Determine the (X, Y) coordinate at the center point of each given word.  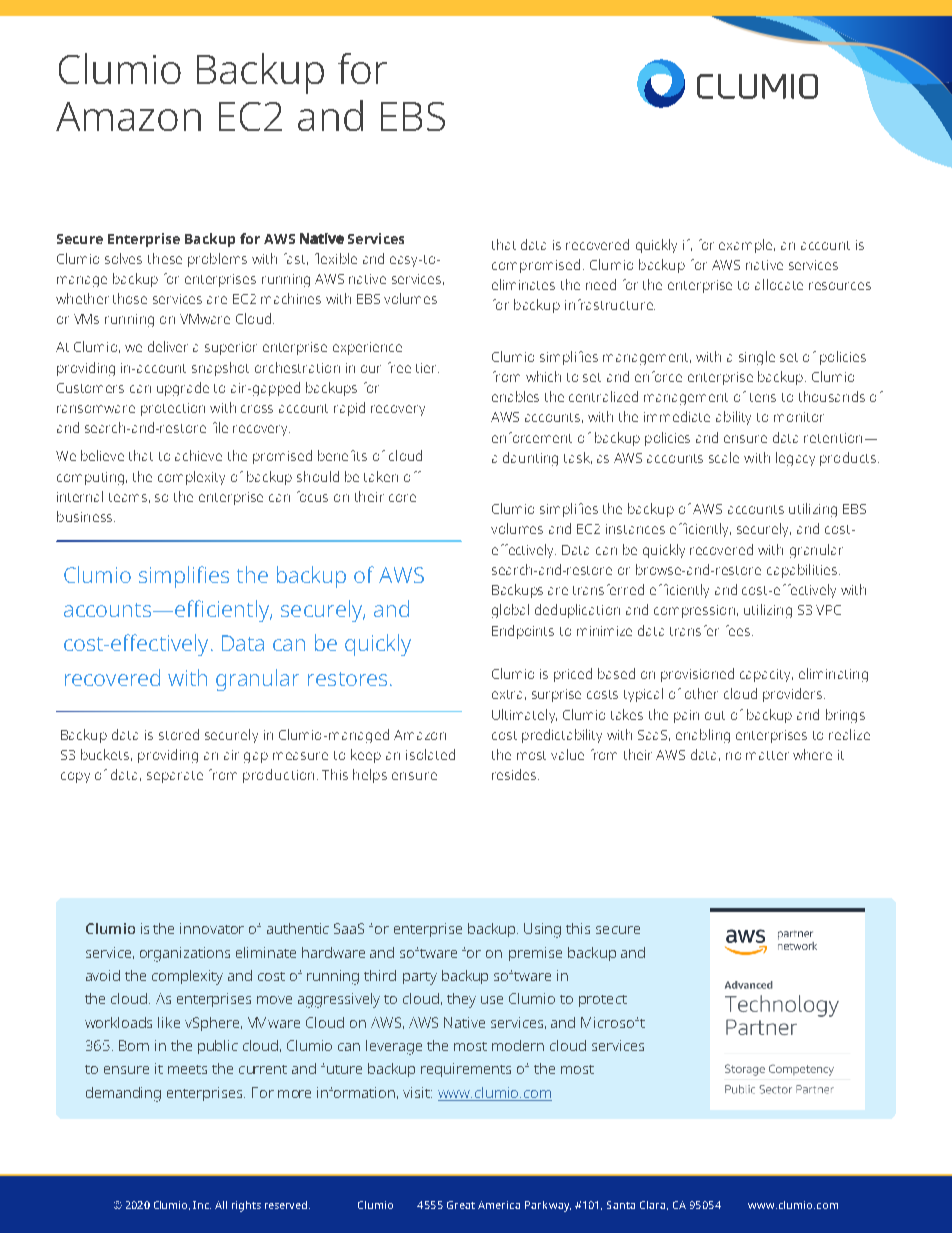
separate (175, 777)
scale (724, 457)
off (412, 476)
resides (515, 774)
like (169, 1022)
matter (767, 755)
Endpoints (523, 632)
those (130, 298)
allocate (779, 284)
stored (179, 734)
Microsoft (613, 1022)
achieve (198, 455)
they (461, 1000)
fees (739, 630)
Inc (202, 1205)
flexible (336, 258)
